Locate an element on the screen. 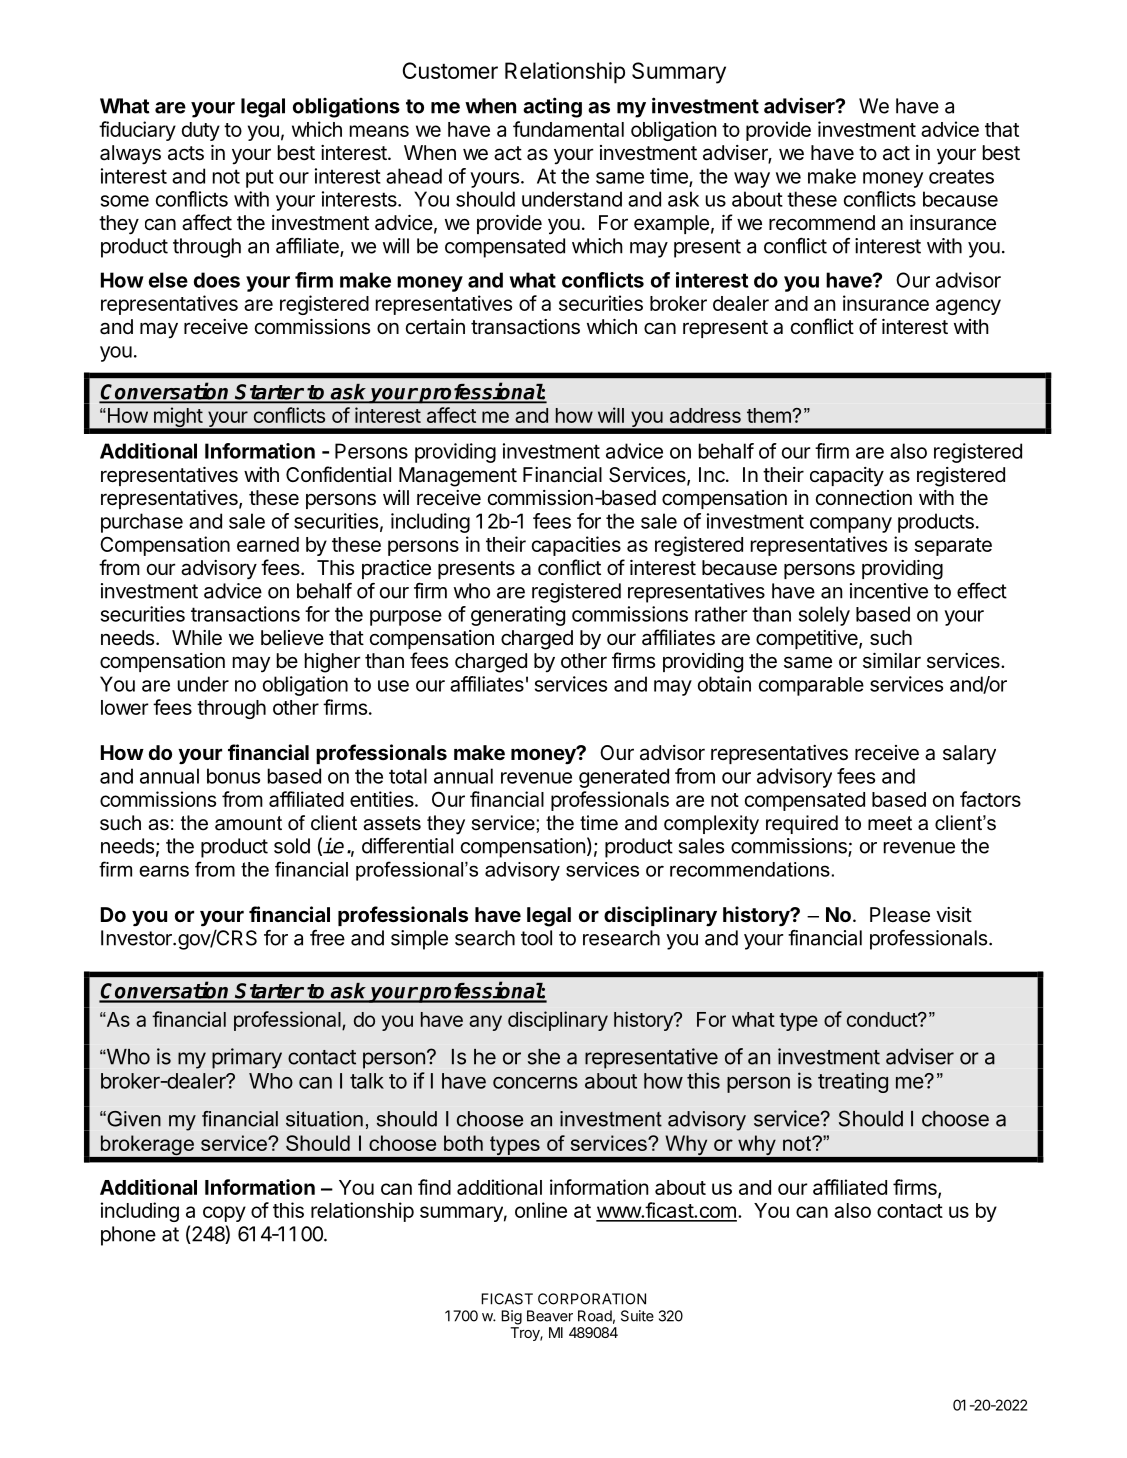 This screenshot has height=1458, width=1127. earns is located at coordinates (164, 871).
